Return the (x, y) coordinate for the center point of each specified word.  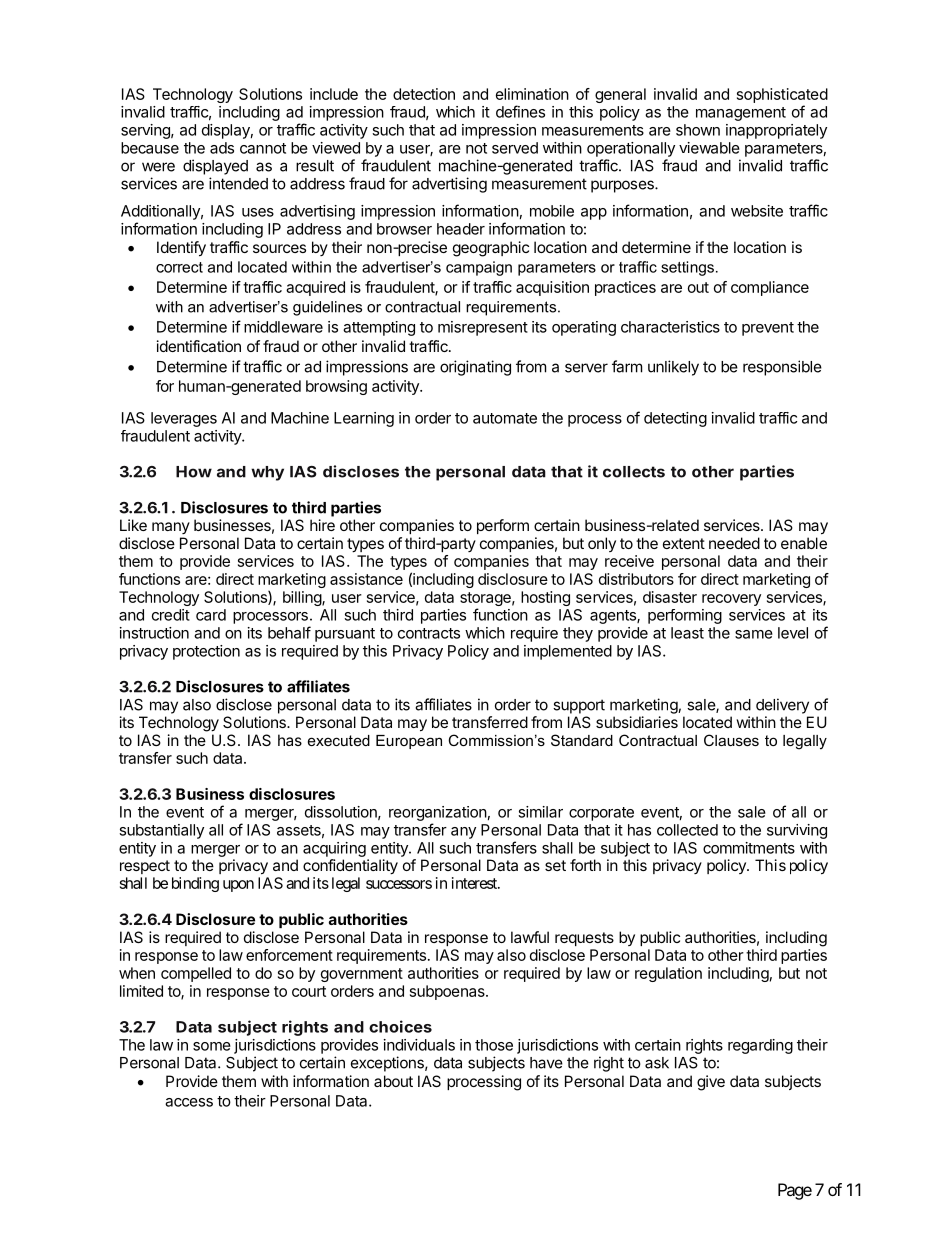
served (515, 148)
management (741, 114)
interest (475, 883)
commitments (749, 848)
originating (475, 368)
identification (199, 346)
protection (206, 652)
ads (222, 148)
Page (795, 1191)
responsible (782, 368)
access (189, 1102)
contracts (429, 633)
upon (238, 886)
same (754, 634)
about (393, 1081)
